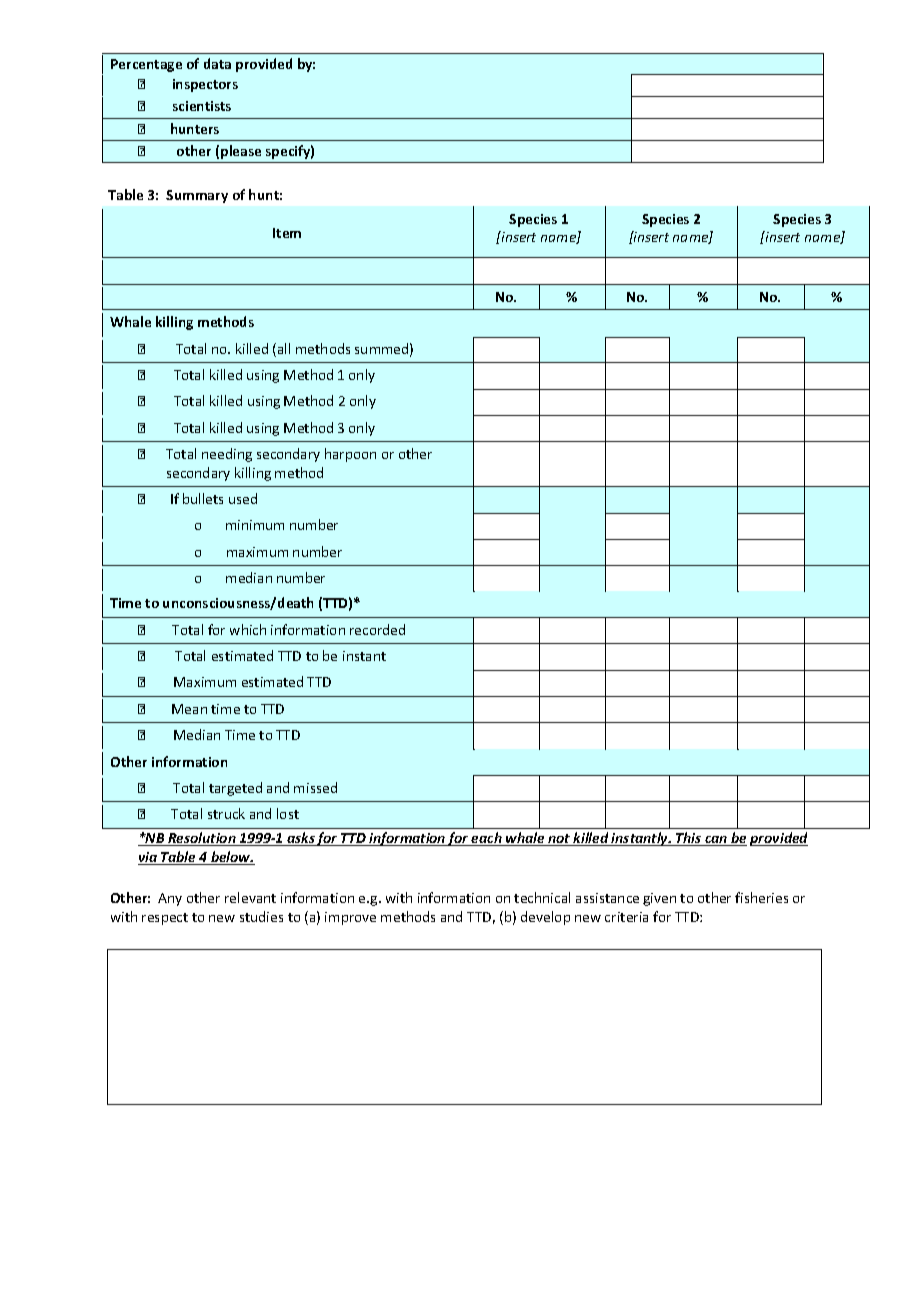 This screenshot has width=924, height=1308. I want to click on Summary, so click(197, 196).
